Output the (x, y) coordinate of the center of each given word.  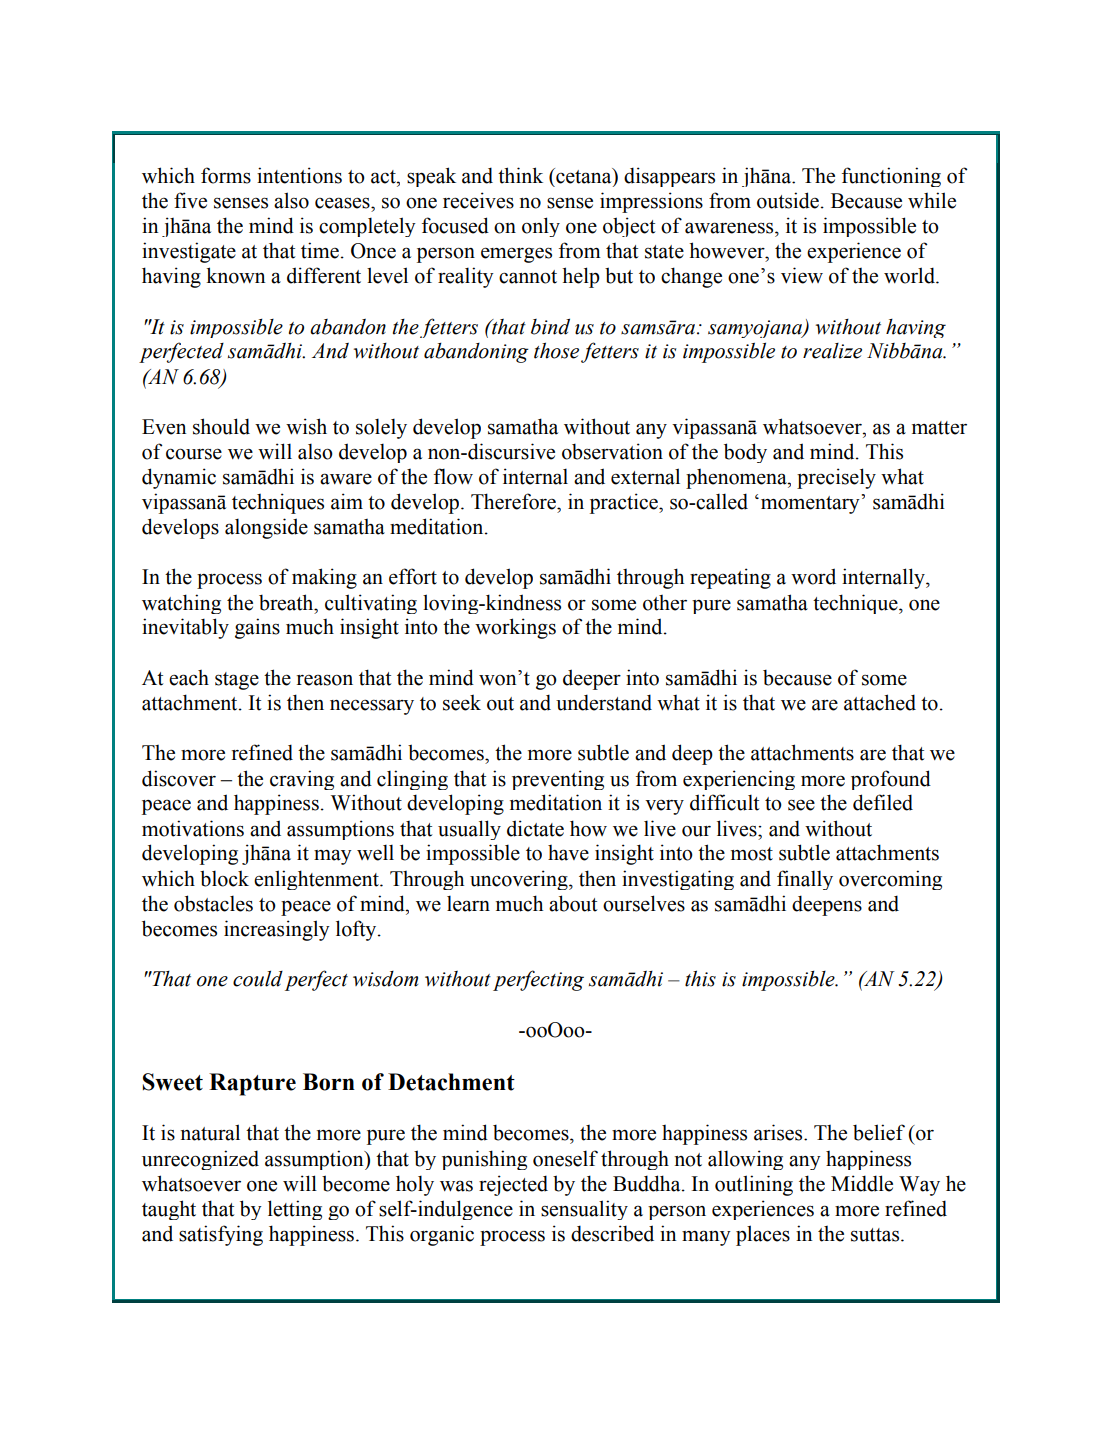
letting (295, 1210)
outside (788, 200)
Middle (862, 1183)
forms (226, 175)
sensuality (584, 1210)
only (541, 227)
